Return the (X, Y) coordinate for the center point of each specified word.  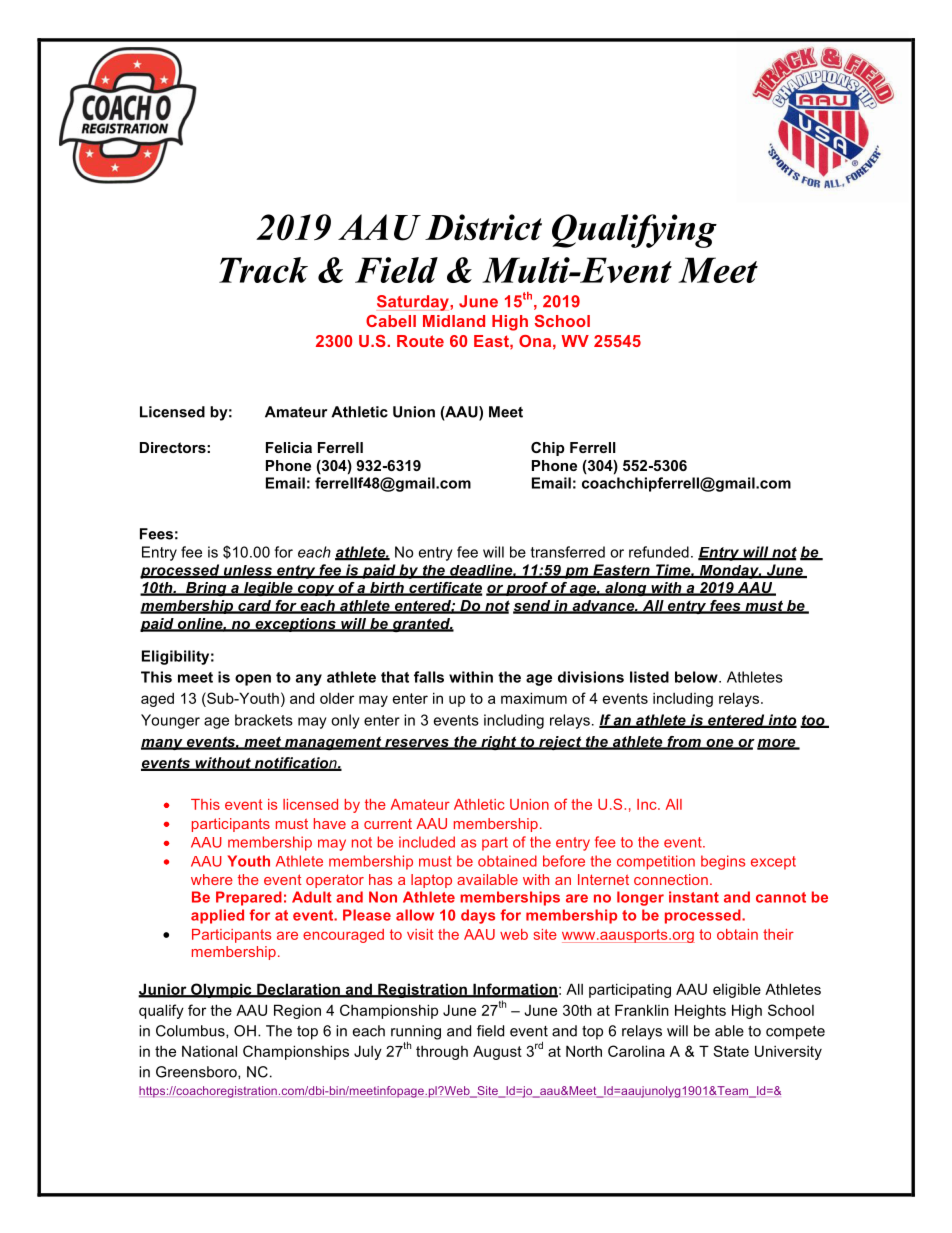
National (209, 1051)
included (427, 842)
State (731, 1051)
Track (263, 270)
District (483, 227)
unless (247, 571)
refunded (659, 552)
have (330, 823)
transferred (568, 552)
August (497, 1052)
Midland (454, 321)
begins (723, 862)
